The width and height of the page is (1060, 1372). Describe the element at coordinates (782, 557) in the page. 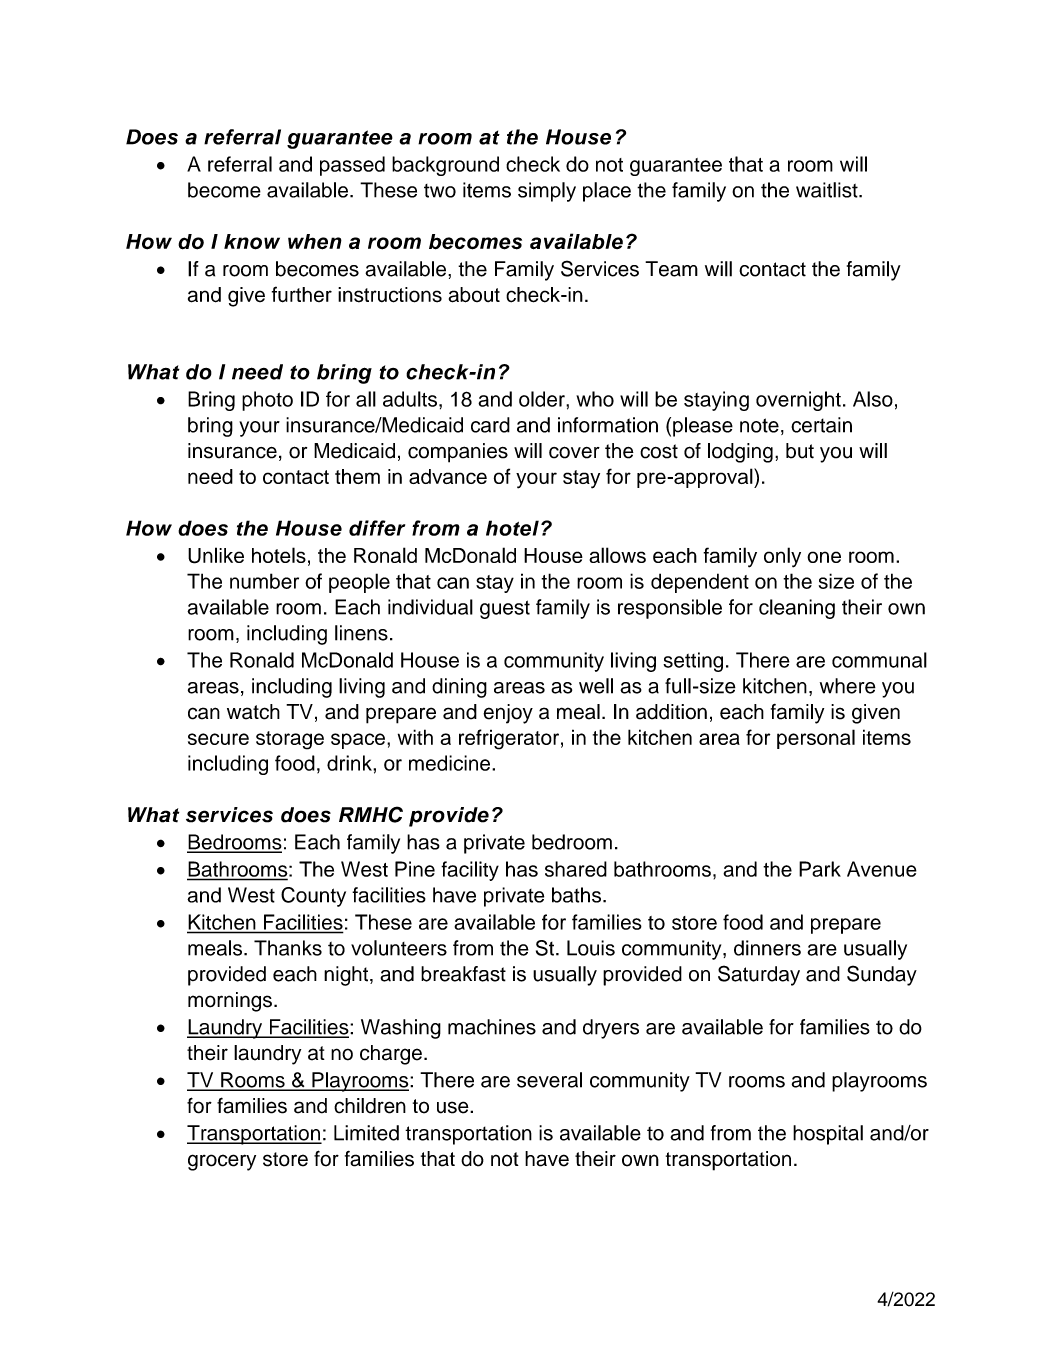

I see `only` at that location.
